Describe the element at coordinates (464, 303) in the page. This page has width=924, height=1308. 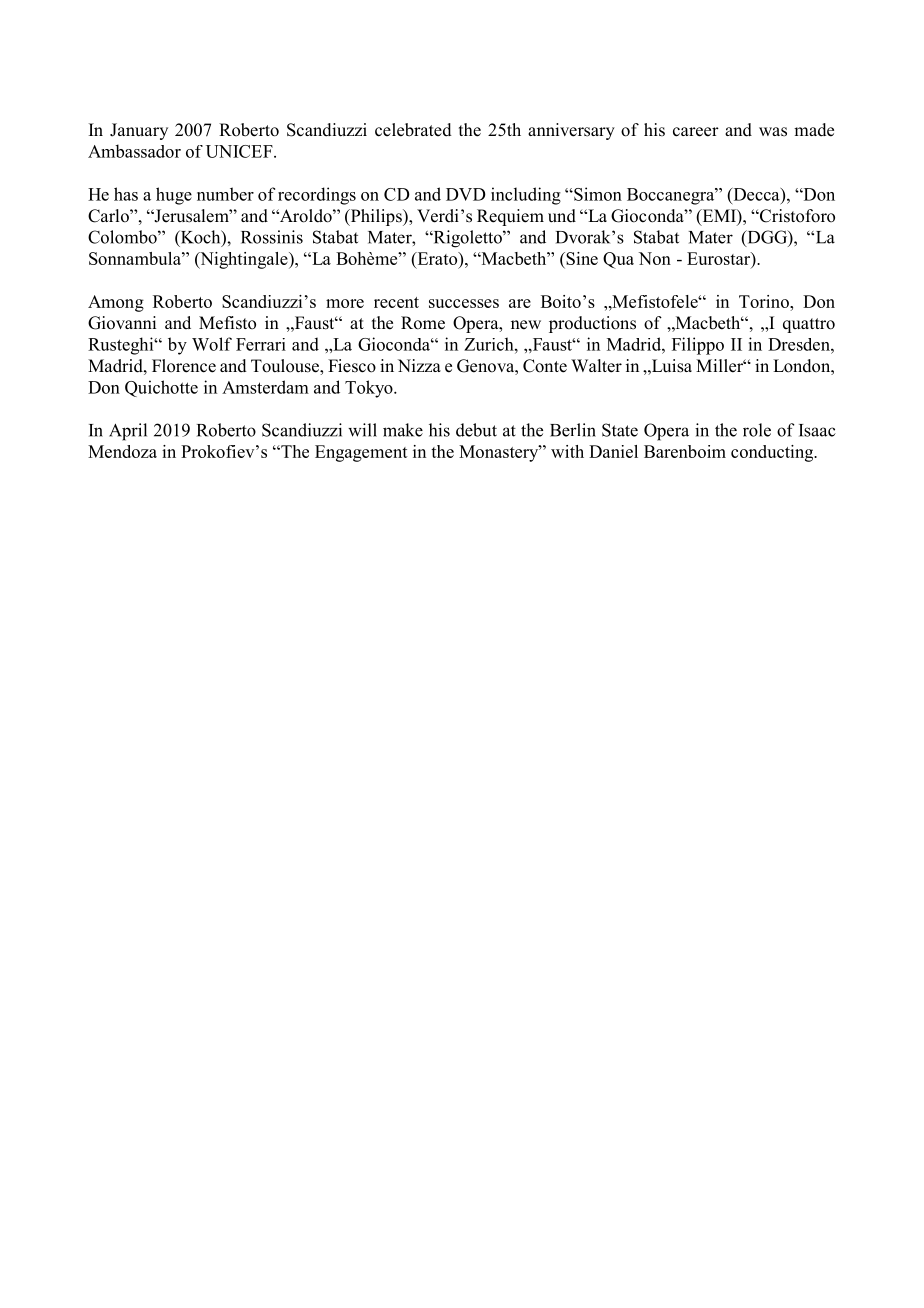
I see `successes` at that location.
